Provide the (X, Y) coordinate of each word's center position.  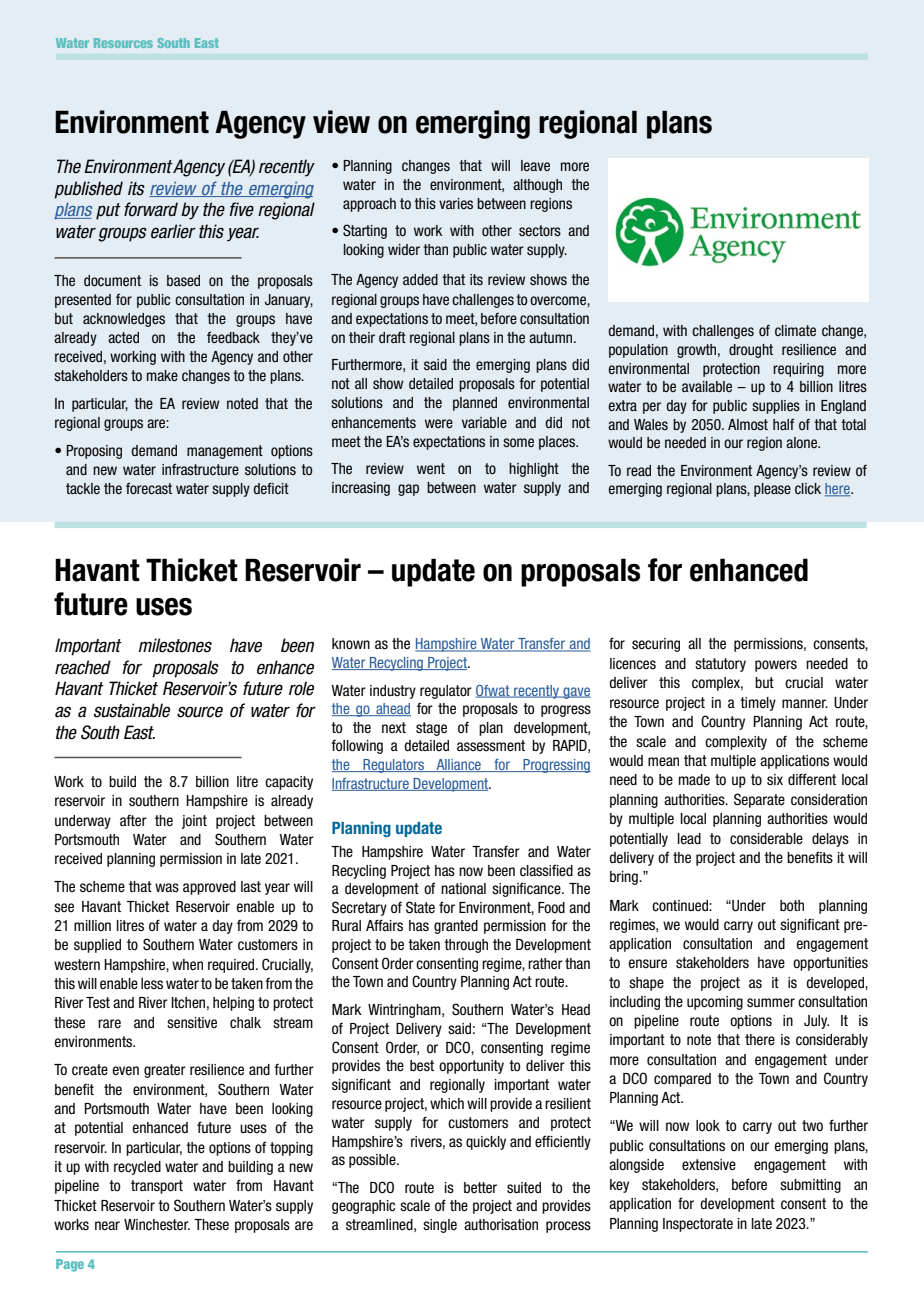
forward (151, 209)
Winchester (157, 1225)
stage (431, 729)
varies (456, 203)
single (440, 1226)
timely (758, 704)
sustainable (132, 710)
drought (751, 351)
